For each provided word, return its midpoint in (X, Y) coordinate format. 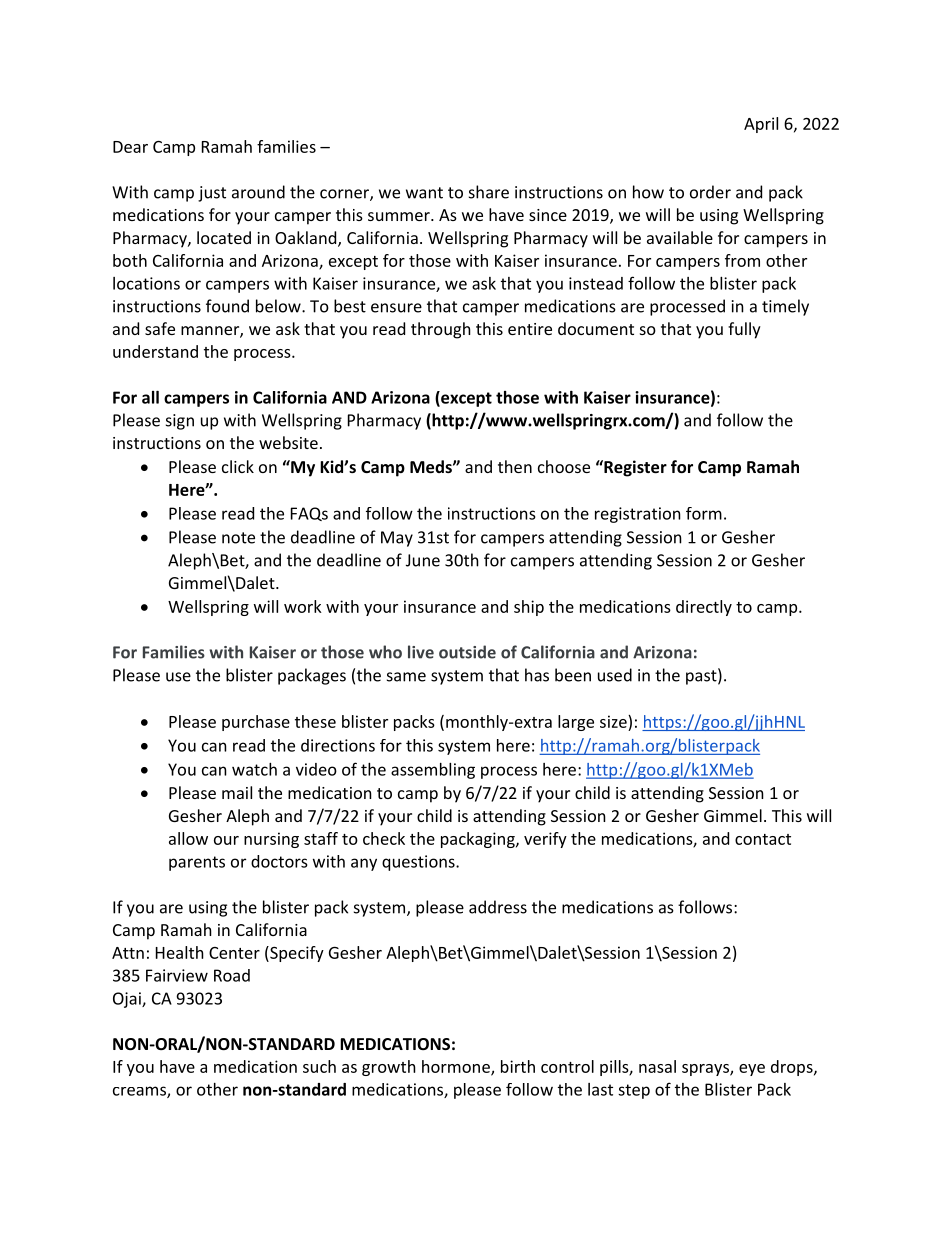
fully (744, 330)
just (212, 194)
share (489, 192)
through (441, 330)
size (614, 721)
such (319, 1066)
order (710, 192)
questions (419, 863)
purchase (256, 723)
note (238, 538)
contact (763, 839)
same (406, 677)
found (227, 306)
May (397, 539)
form (704, 513)
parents (197, 863)
